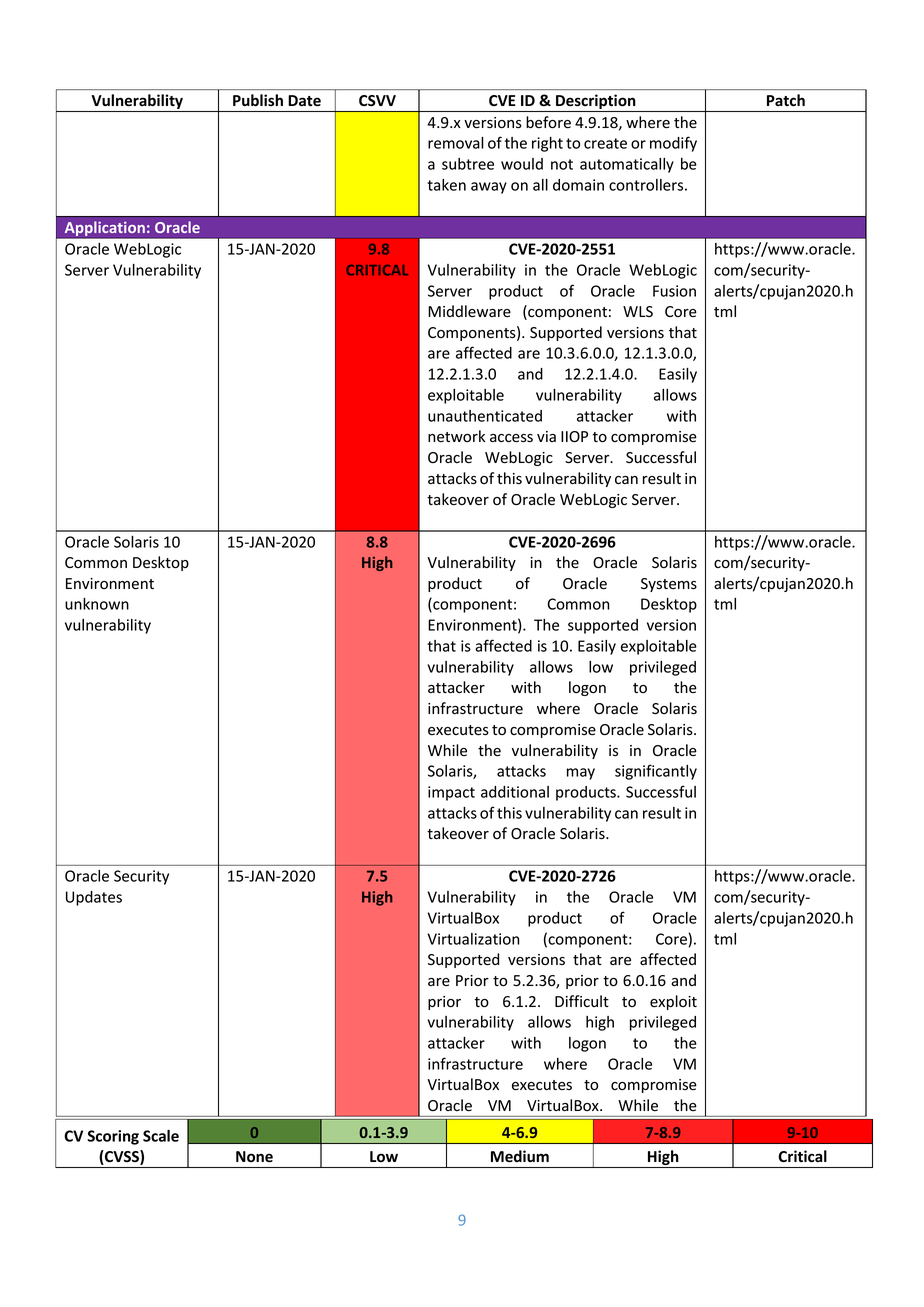  I want to click on IIOP, so click(574, 436).
